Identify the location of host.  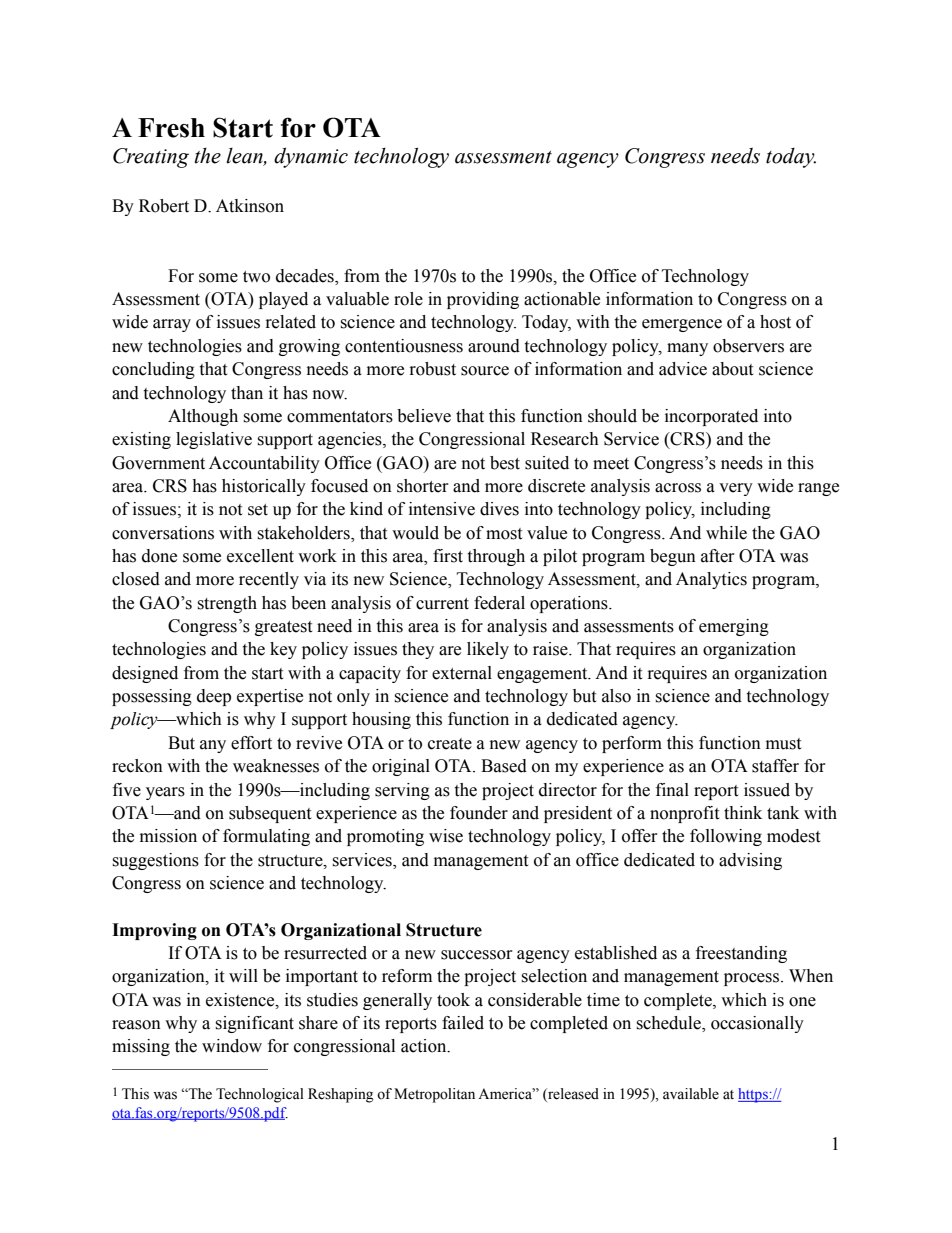
(775, 322).
